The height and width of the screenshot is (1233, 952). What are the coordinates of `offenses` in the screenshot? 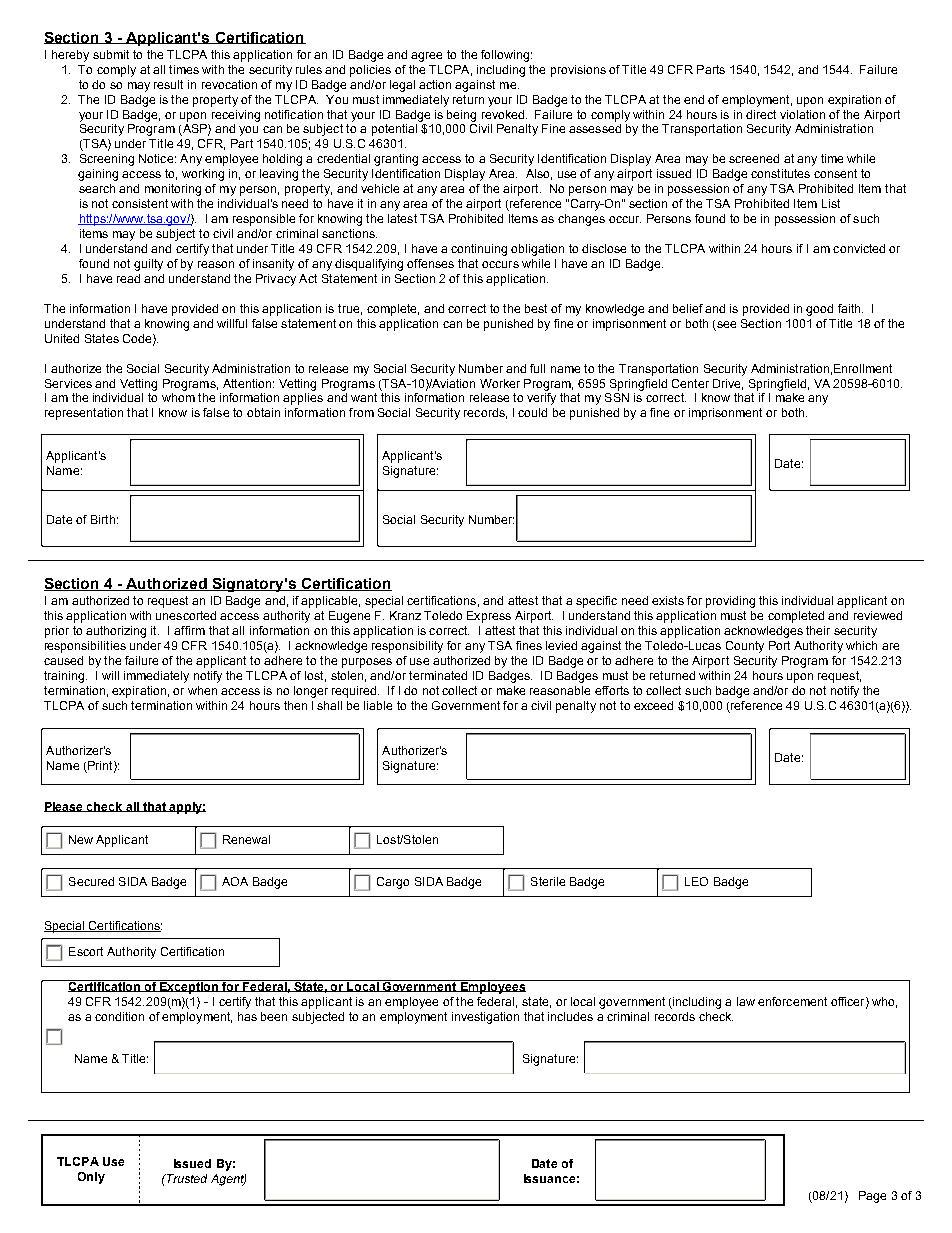 It's located at (430, 263).
